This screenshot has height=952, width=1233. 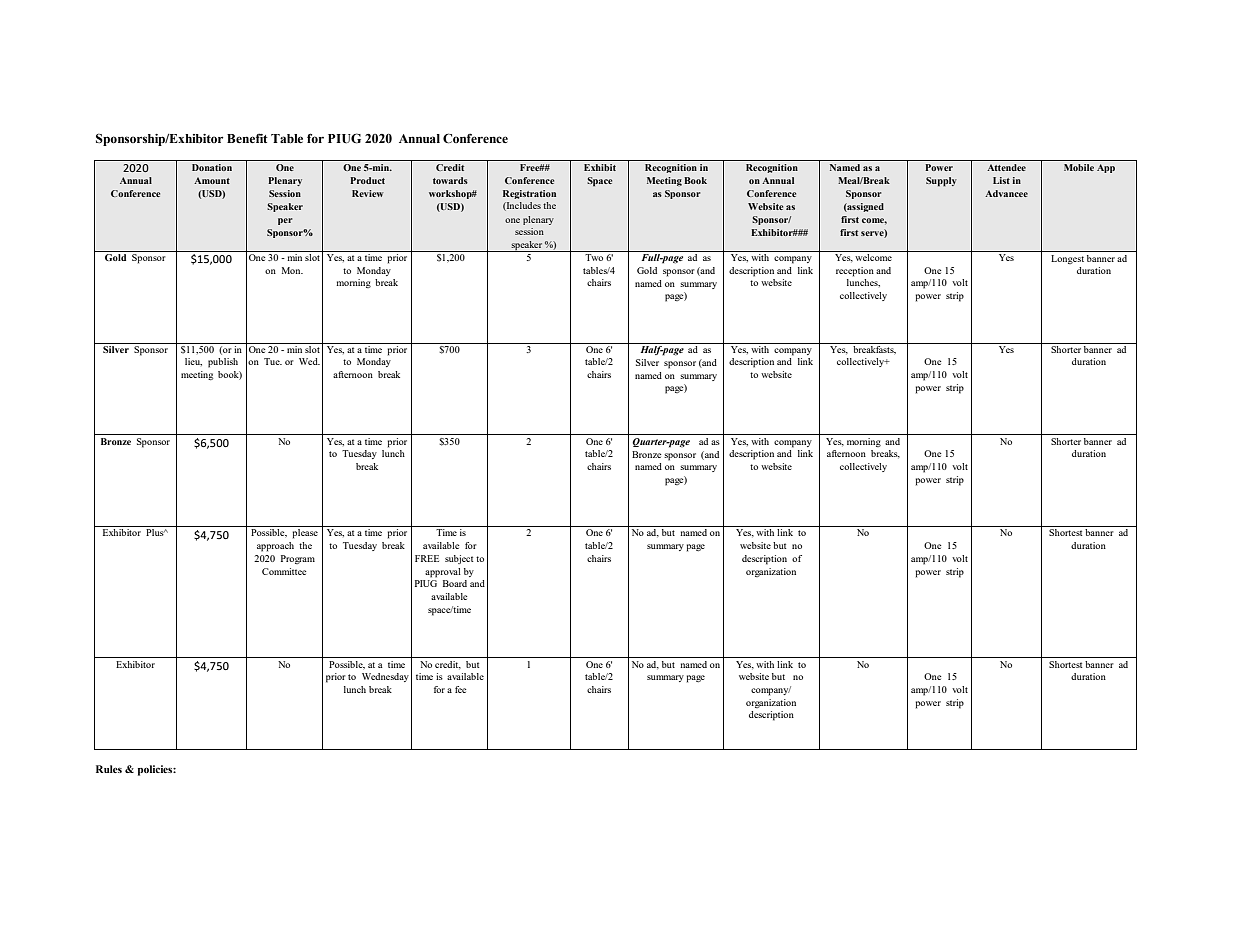 I want to click on approach, so click(x=275, y=547).
